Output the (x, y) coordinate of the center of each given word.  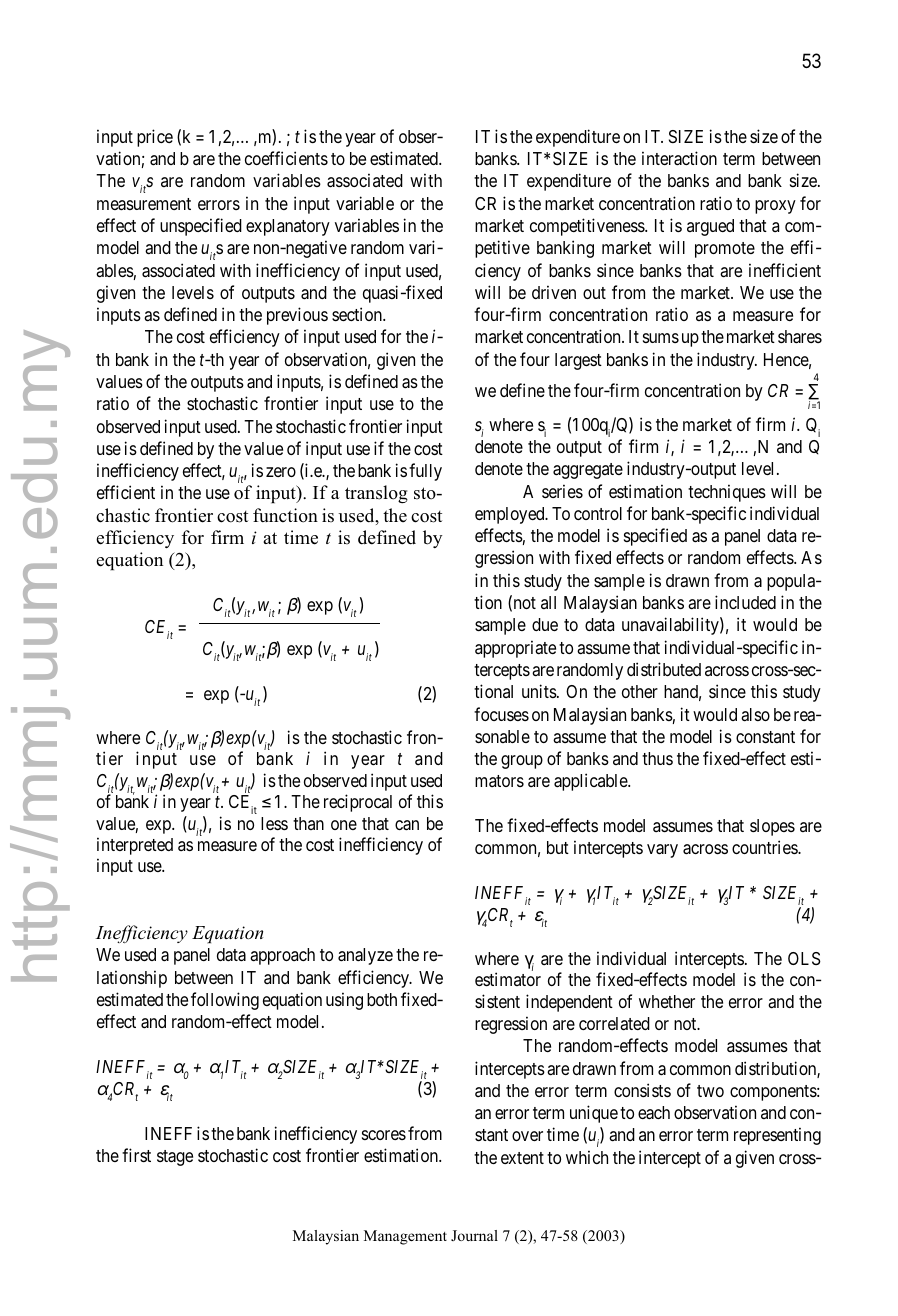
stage (175, 1158)
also (755, 715)
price (155, 138)
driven (554, 292)
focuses (501, 714)
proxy (775, 207)
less (274, 823)
